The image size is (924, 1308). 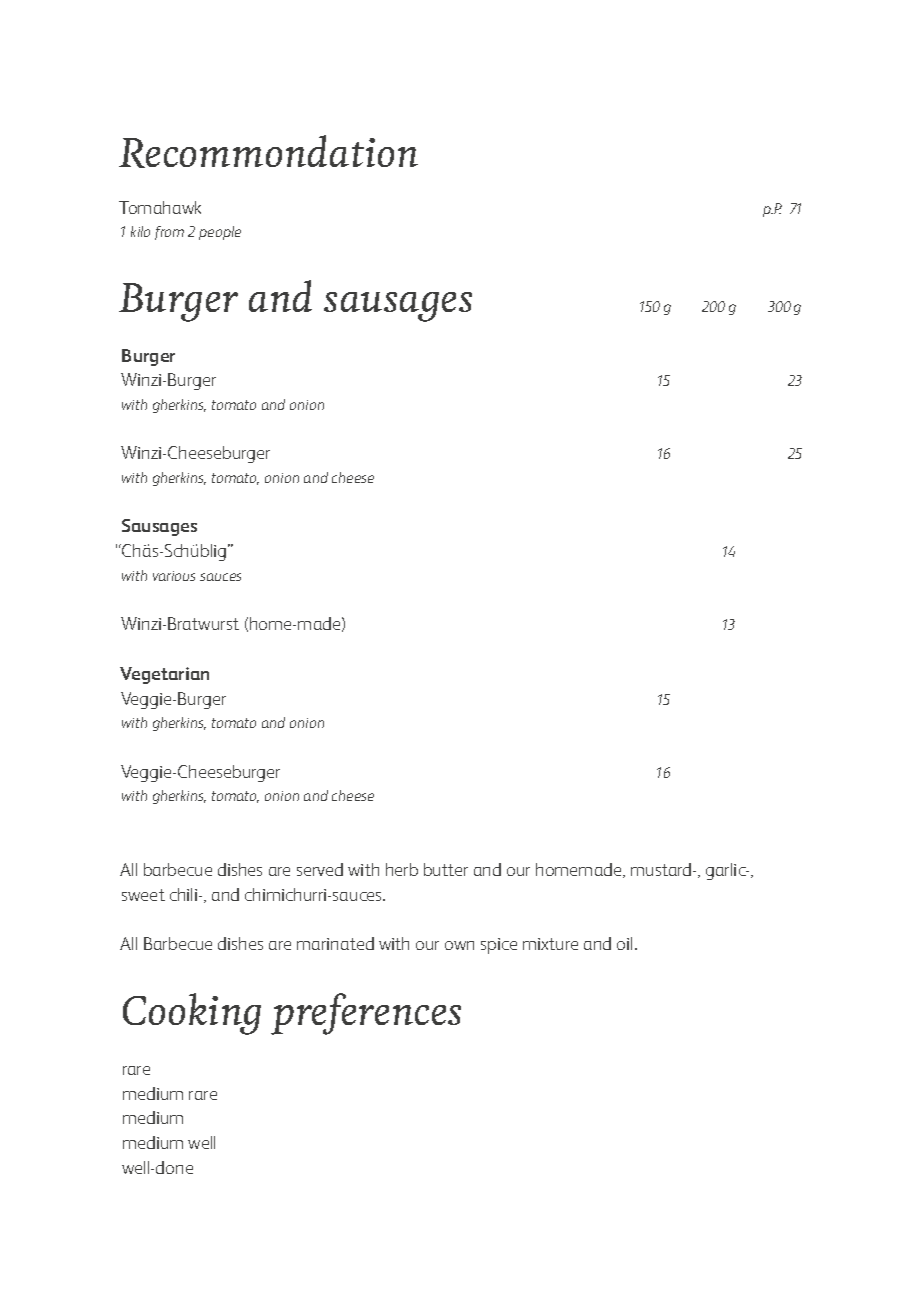 I want to click on chili, so click(x=185, y=894).
